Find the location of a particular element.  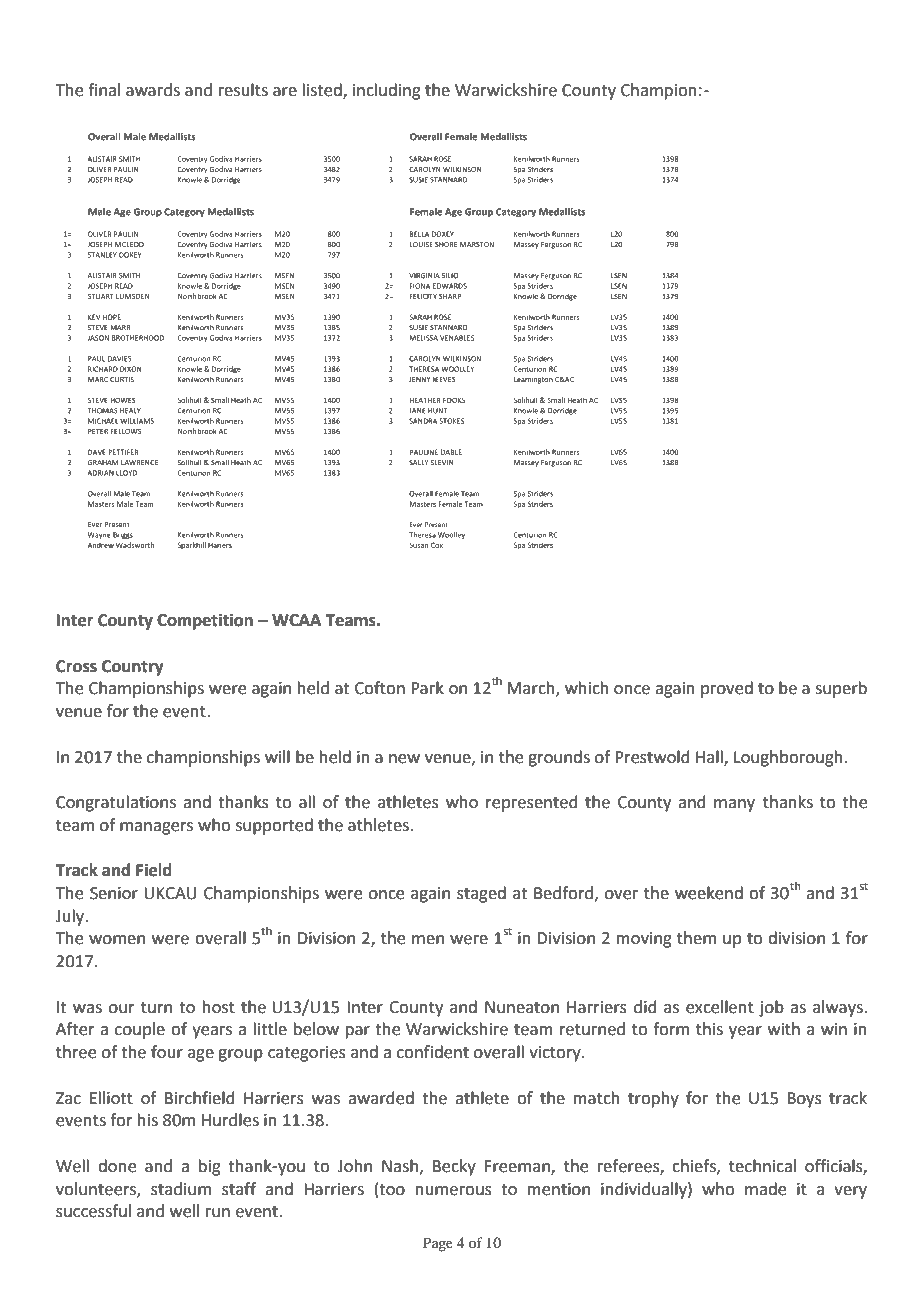

proved is located at coordinates (727, 689).
